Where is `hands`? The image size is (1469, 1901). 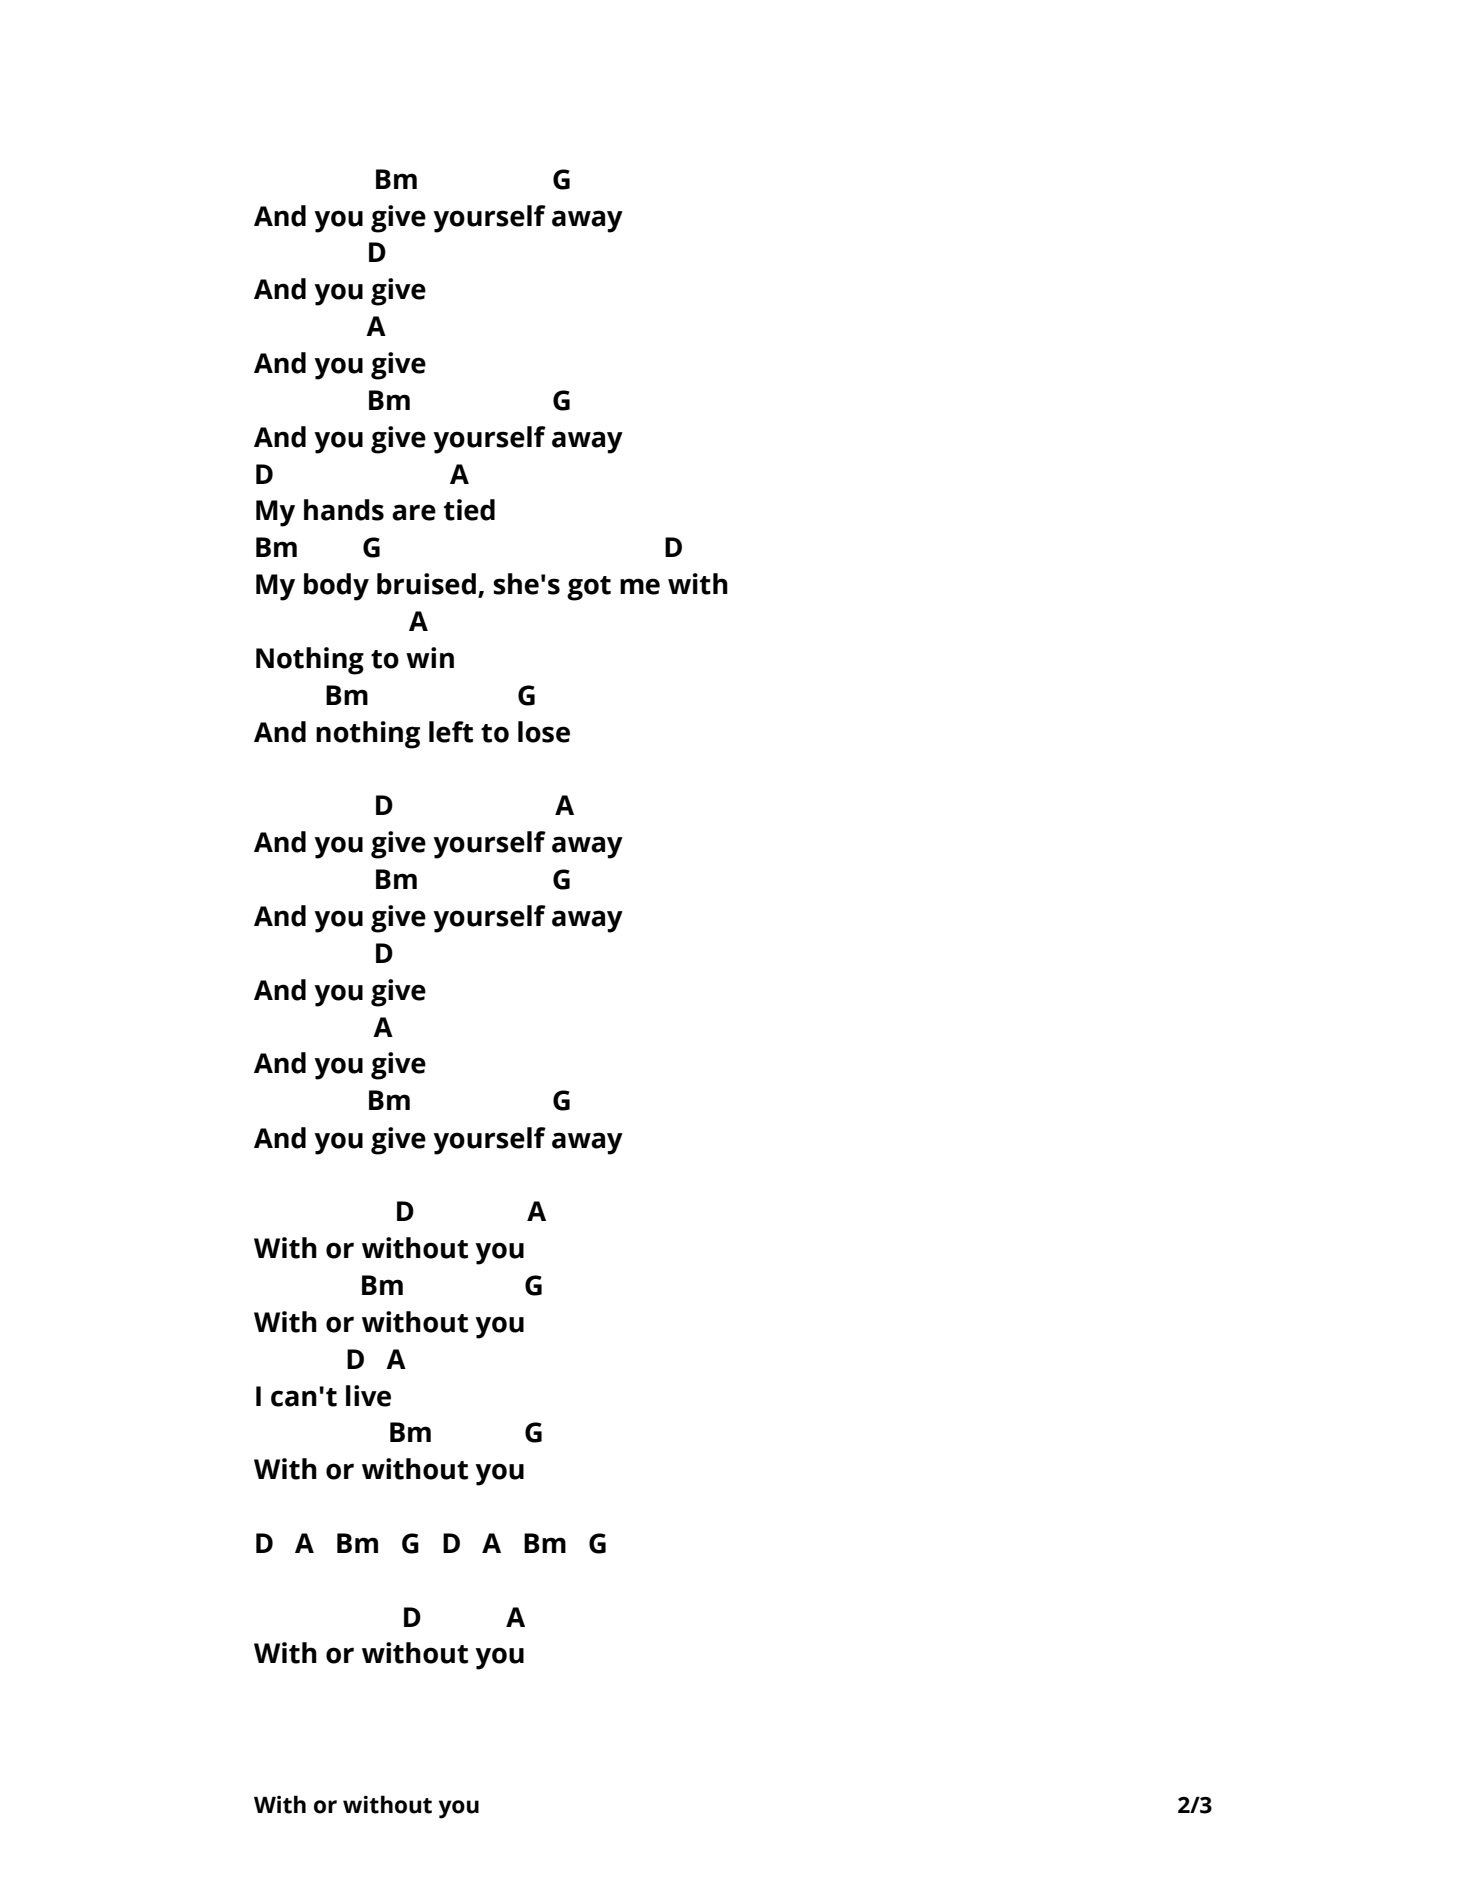 hands is located at coordinates (344, 510).
